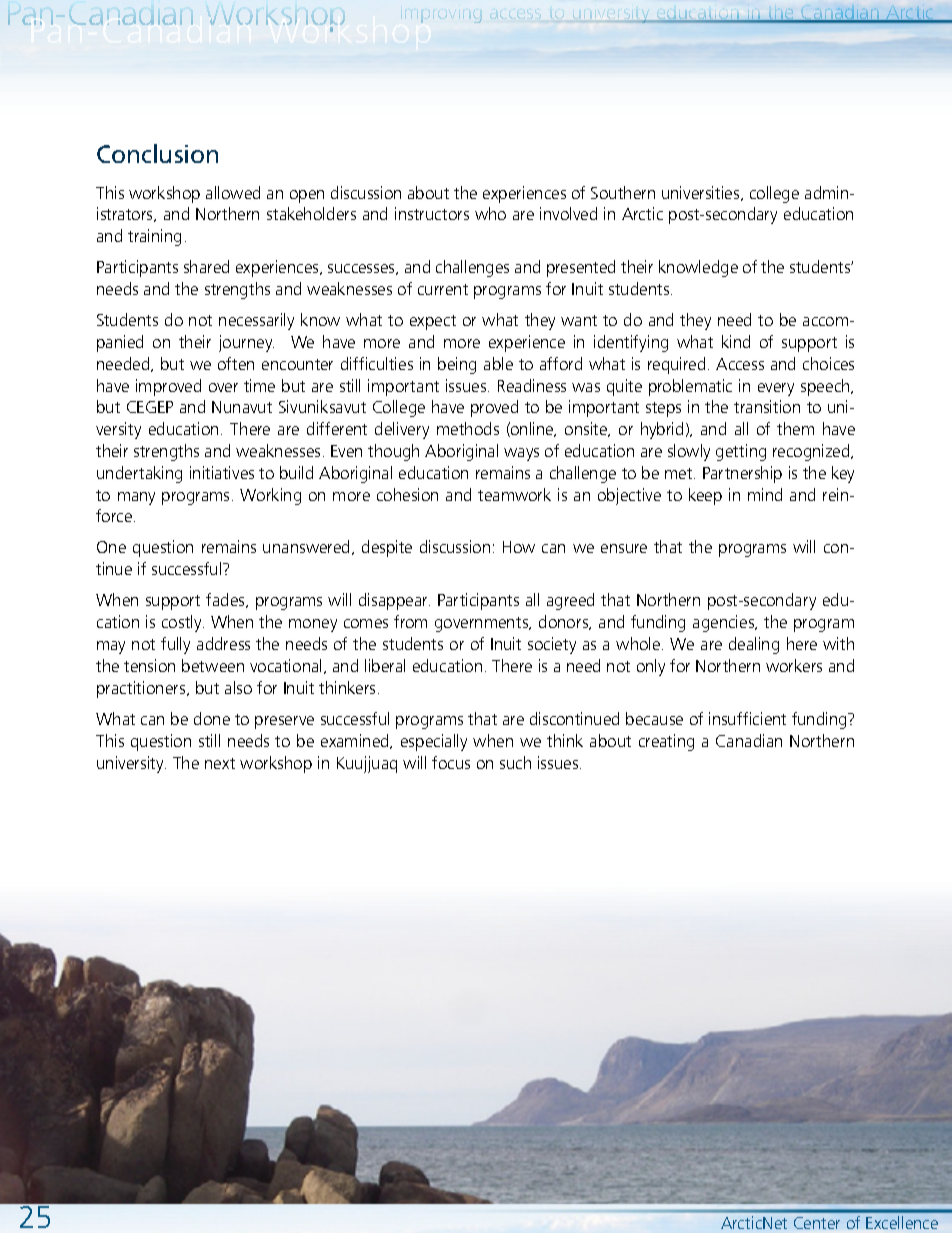 The image size is (952, 1233). Describe the element at coordinates (702, 193) in the document. I see `universities` at that location.
